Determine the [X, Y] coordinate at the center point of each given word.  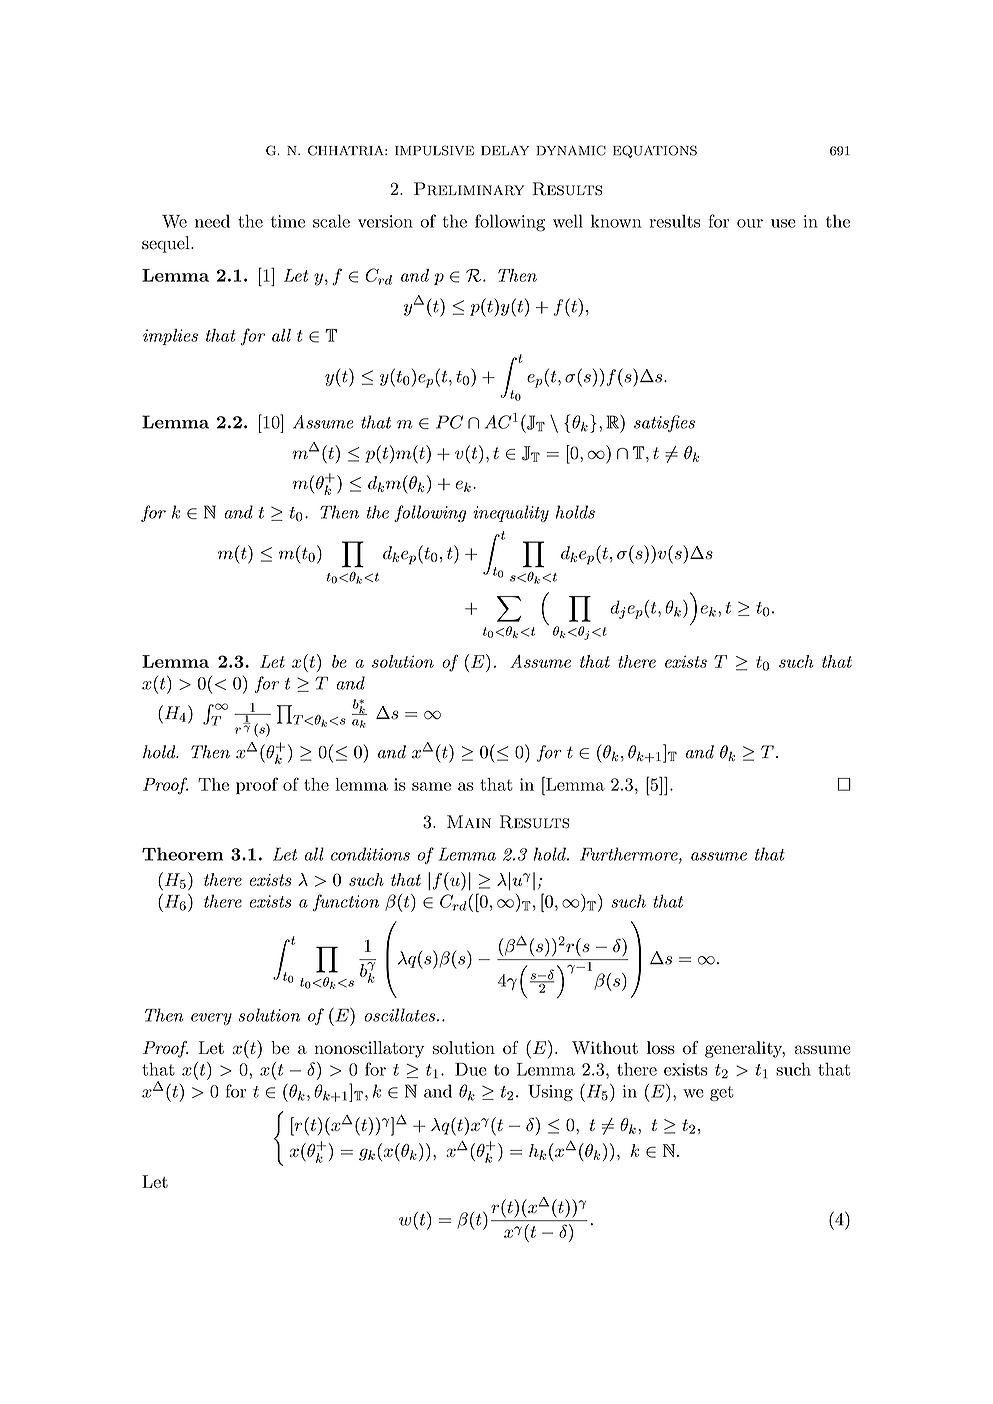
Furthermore [630, 855]
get [721, 1093]
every [211, 1019]
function [346, 902]
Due [471, 1069]
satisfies [664, 423]
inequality [511, 513]
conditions [370, 854]
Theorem [182, 854]
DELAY [505, 151]
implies [170, 337]
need [212, 221]
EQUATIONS [655, 151]
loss [661, 1047]
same [431, 786]
